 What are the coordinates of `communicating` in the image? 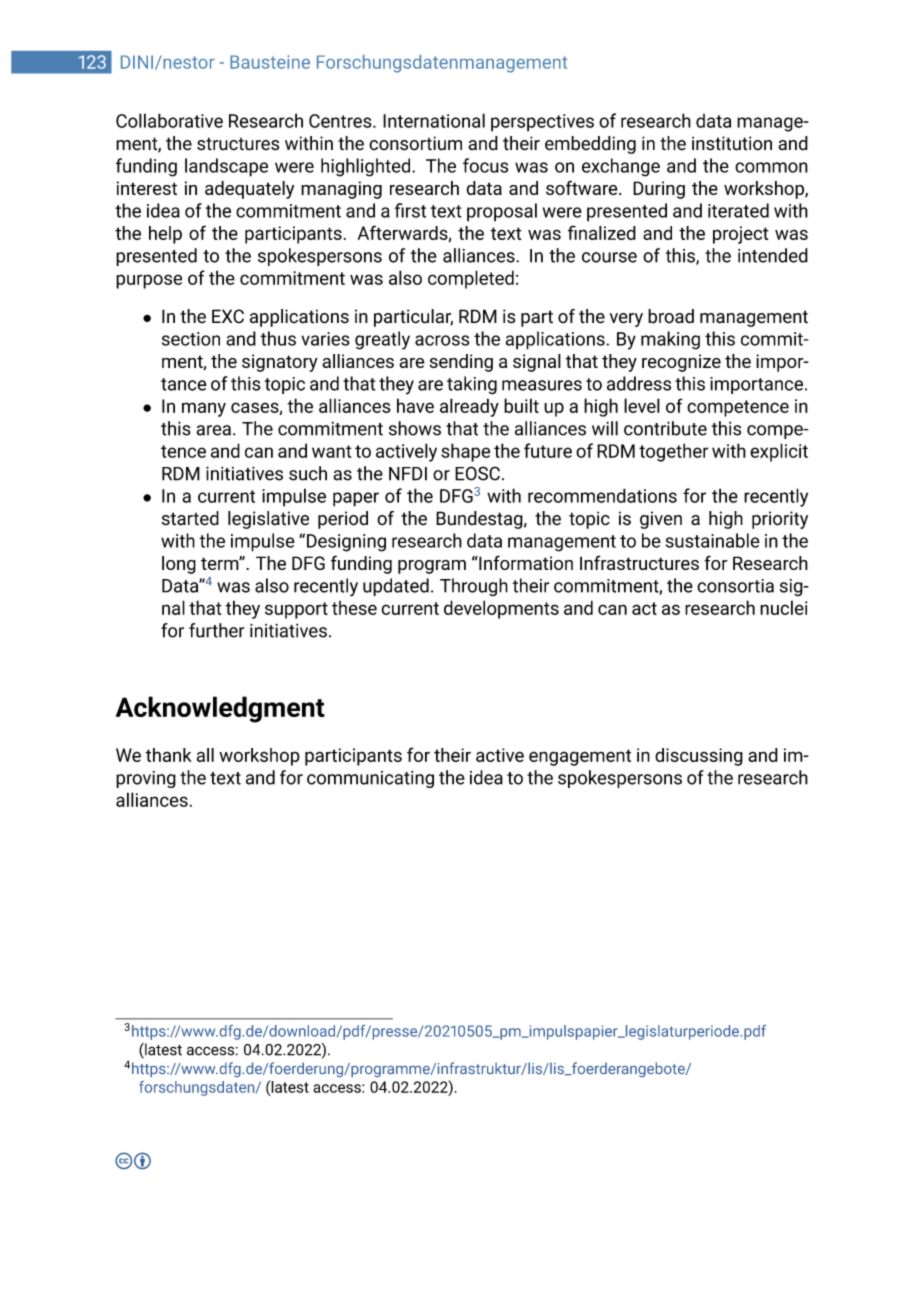 It's located at (370, 779).
